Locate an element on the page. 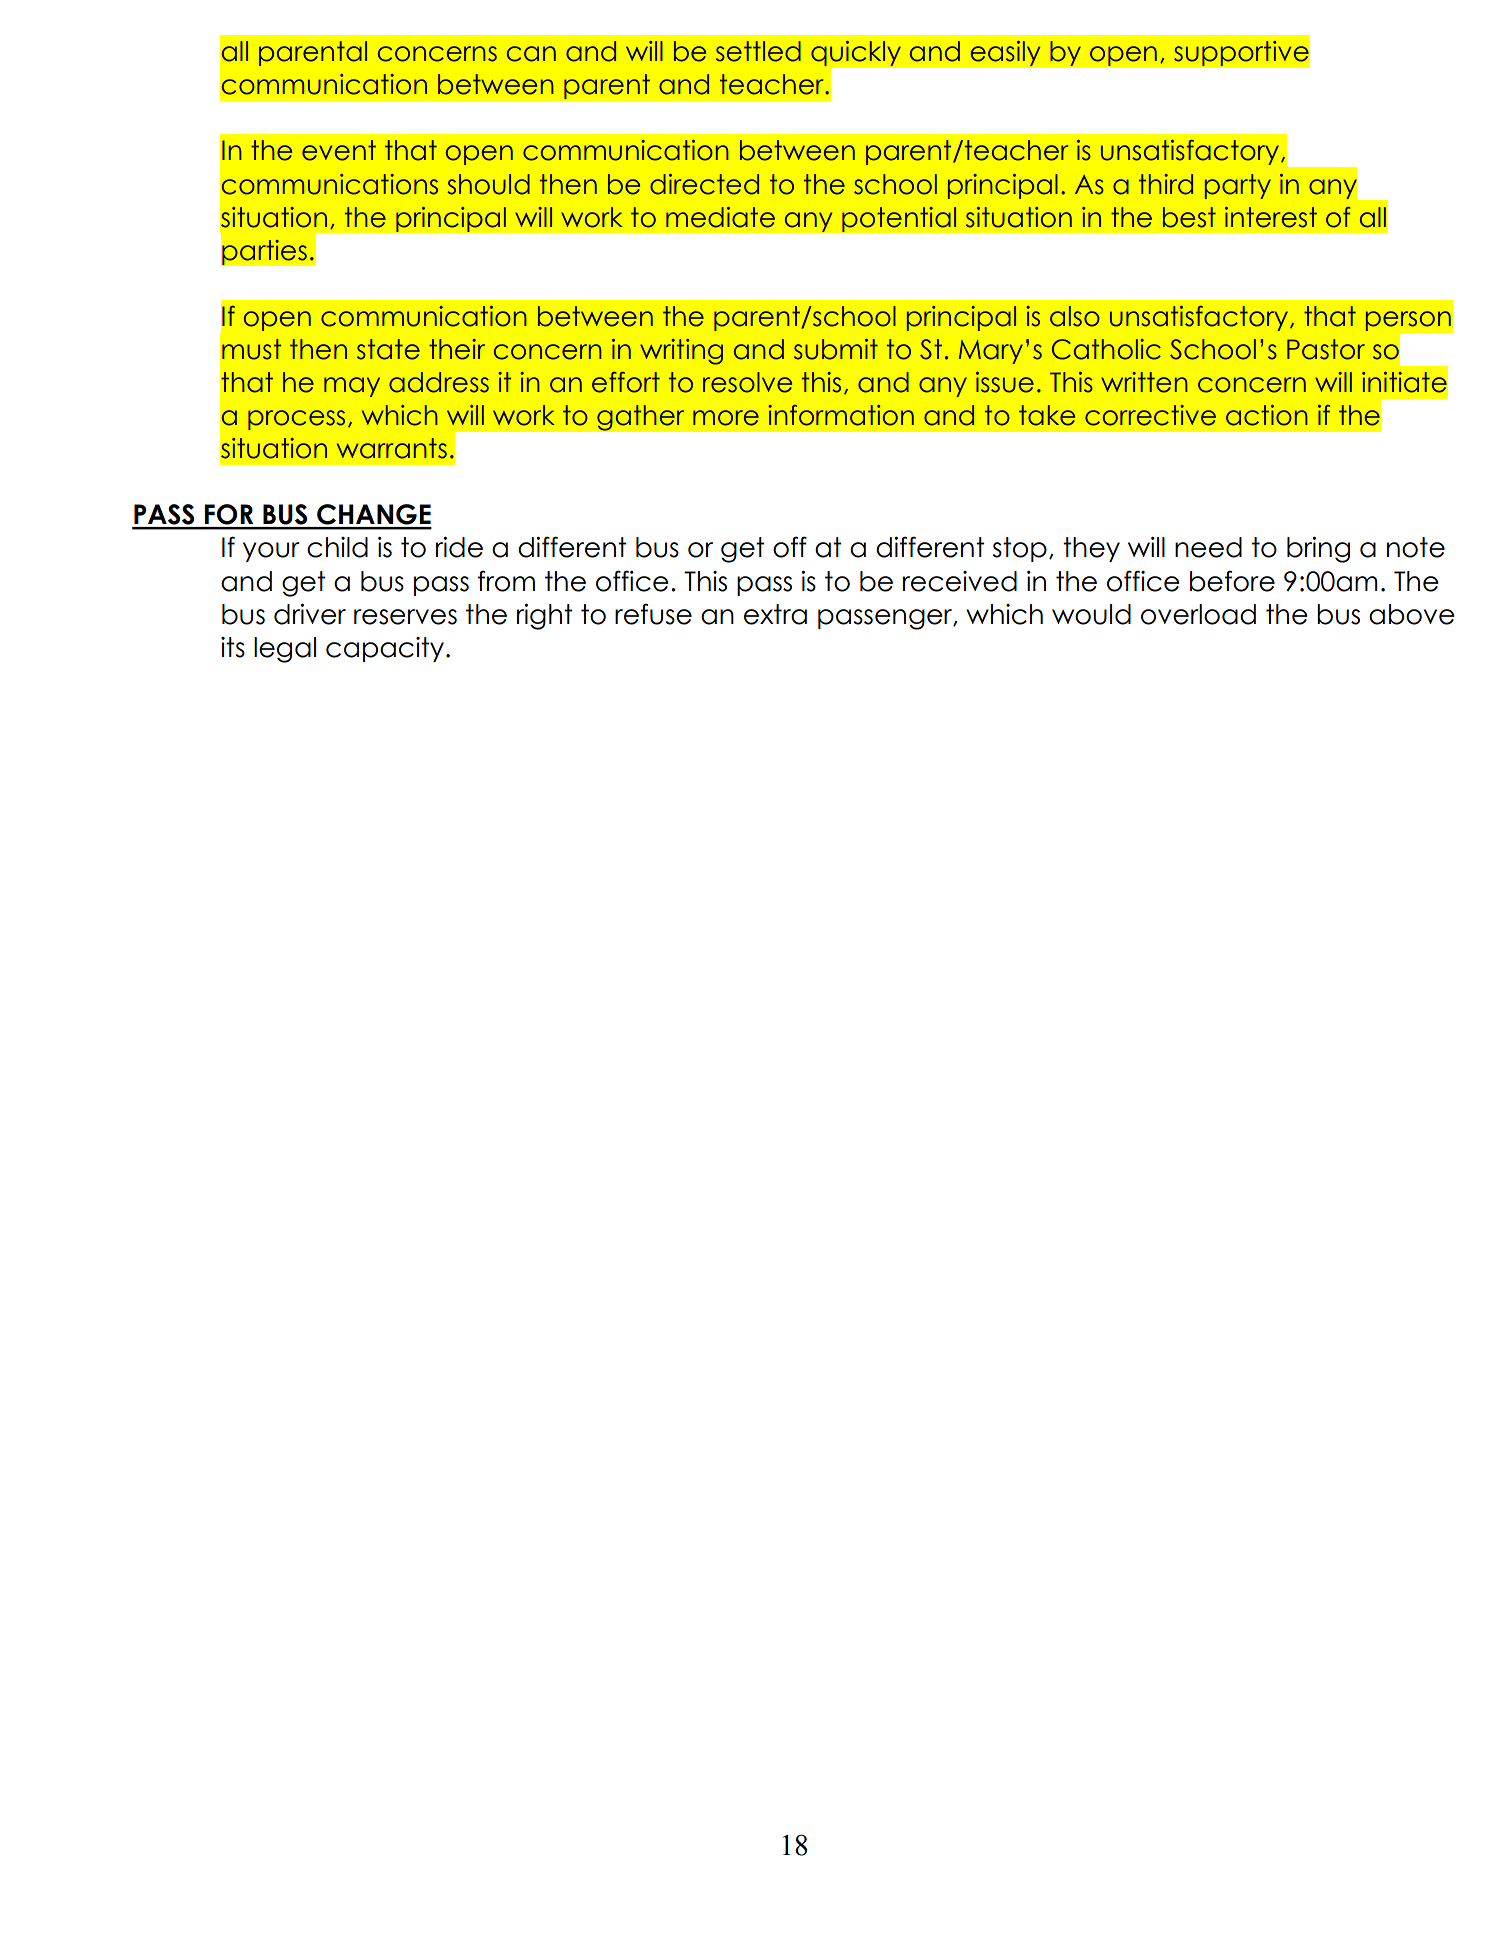  Pastor is located at coordinates (1326, 349).
